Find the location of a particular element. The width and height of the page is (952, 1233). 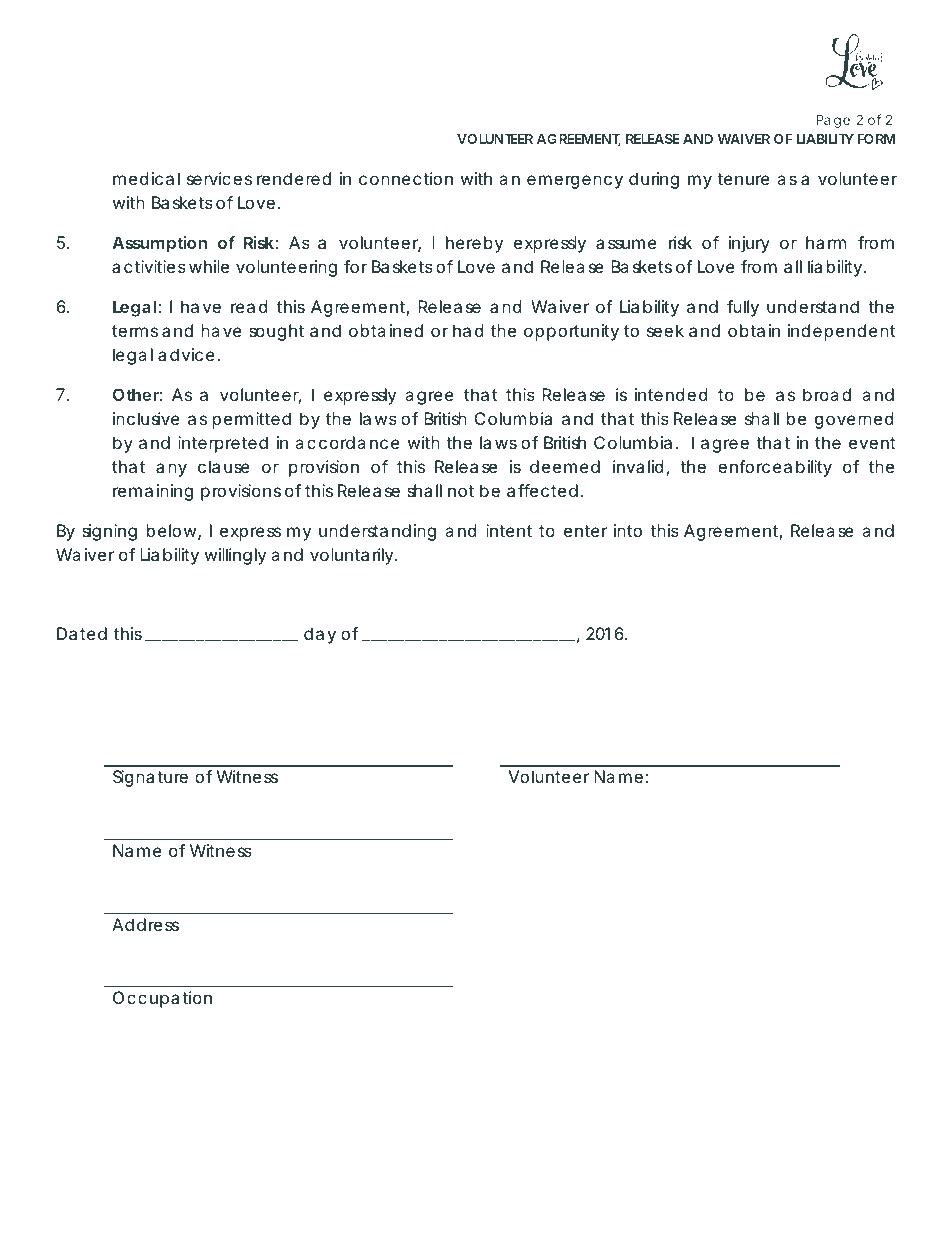

intent is located at coordinates (509, 530).
